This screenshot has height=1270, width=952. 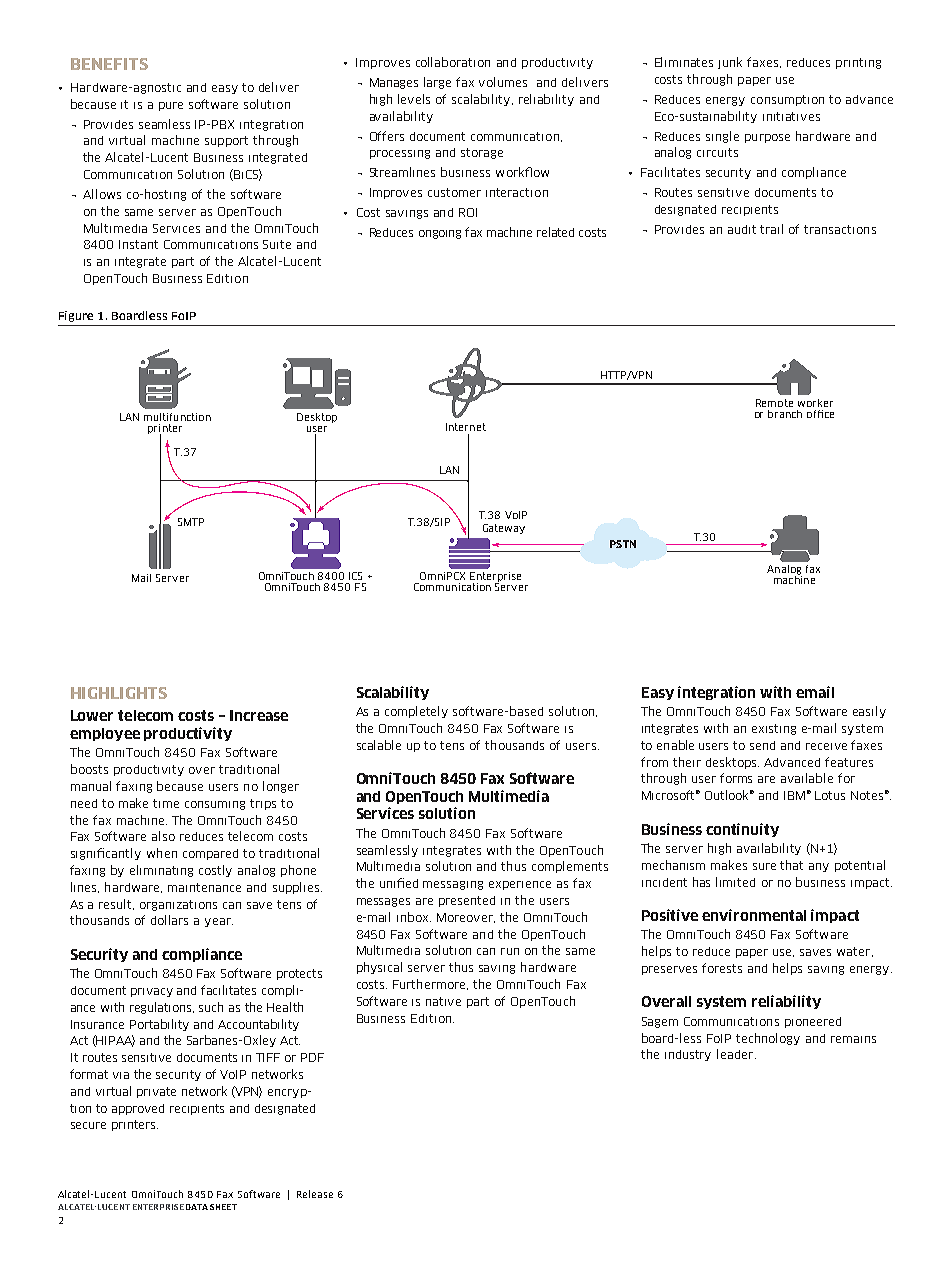 What do you see at coordinates (791, 116) in the screenshot?
I see `initiatives` at bounding box center [791, 116].
